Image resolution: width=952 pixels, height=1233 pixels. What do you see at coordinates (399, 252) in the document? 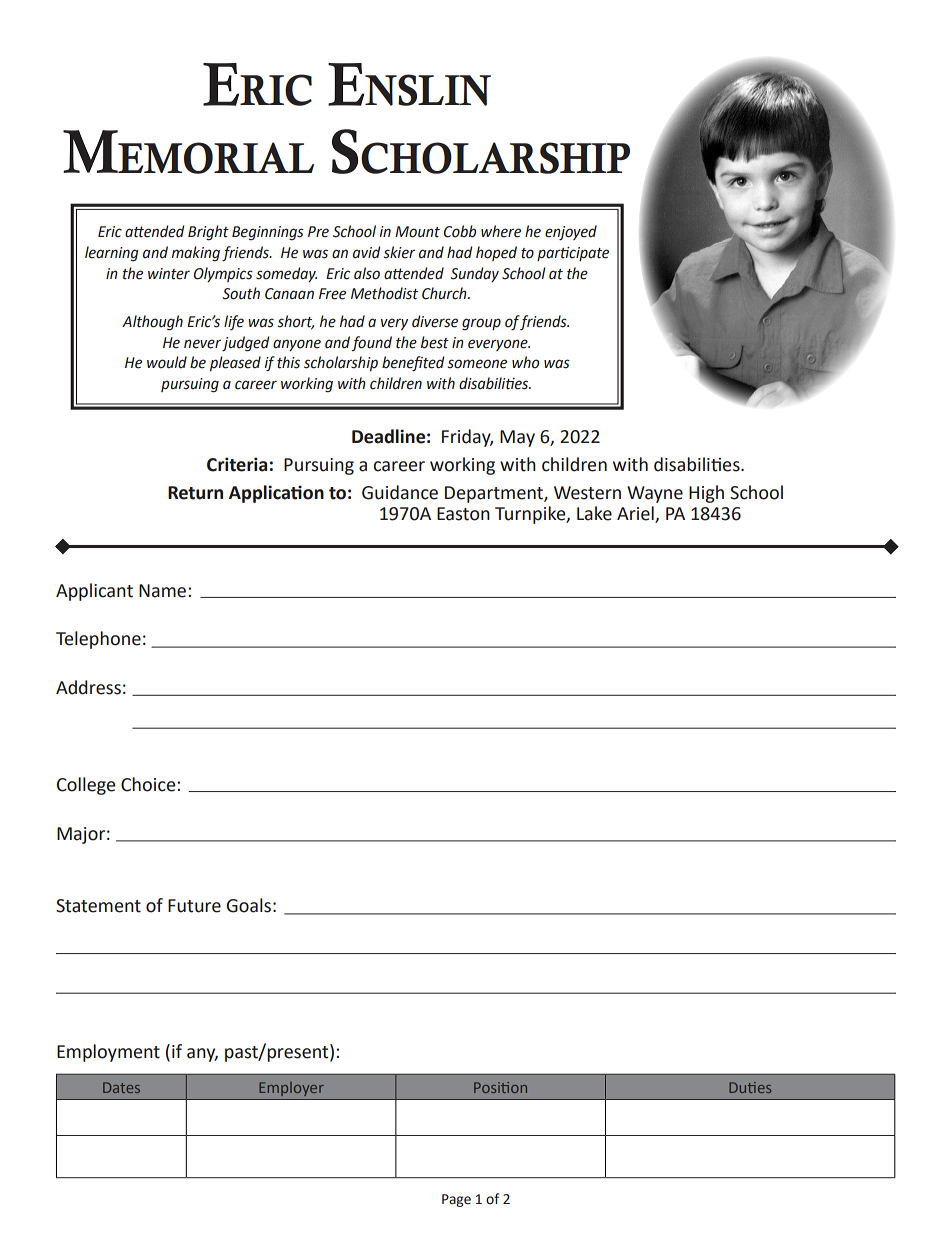
I see `skier` at bounding box center [399, 252].
